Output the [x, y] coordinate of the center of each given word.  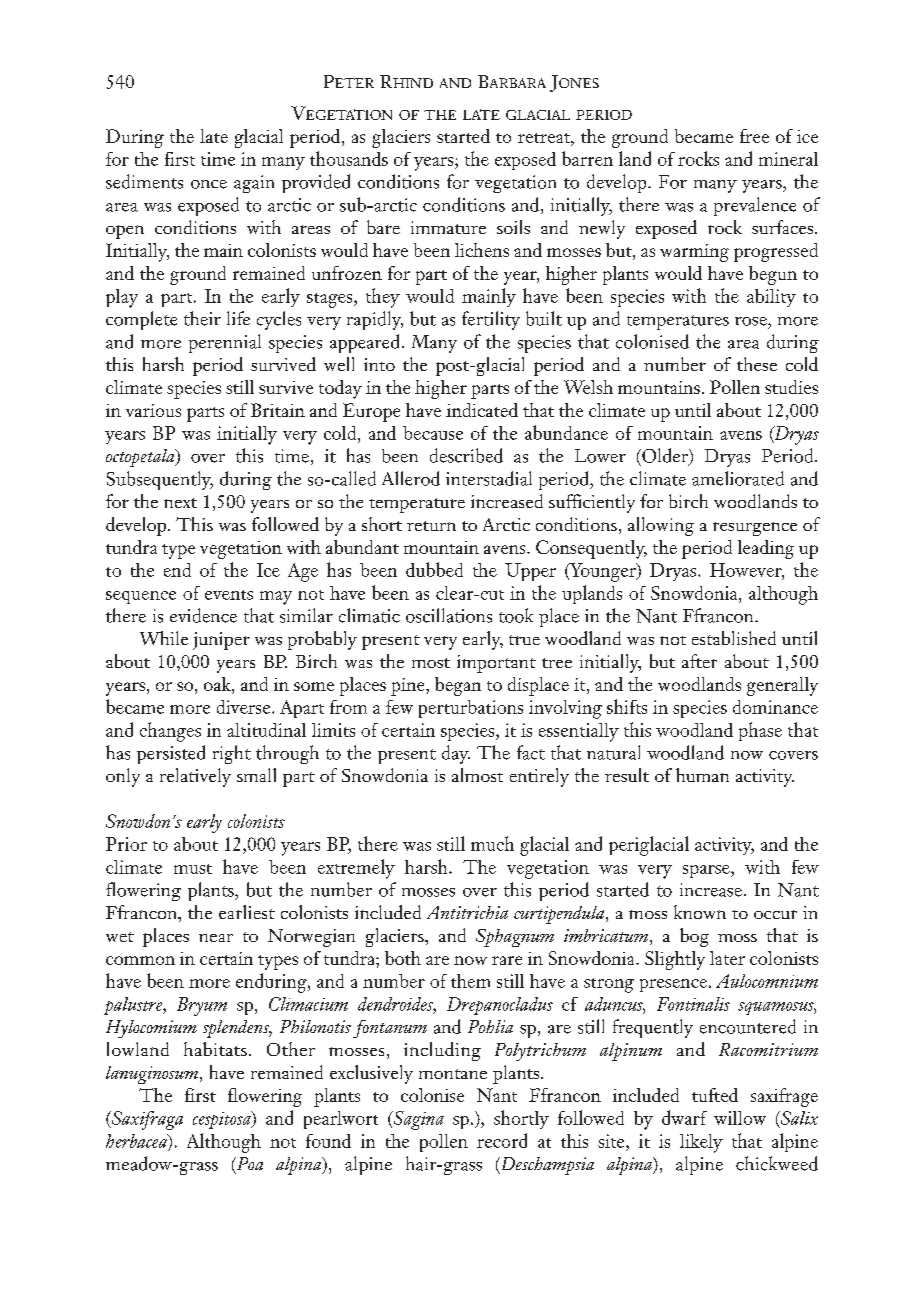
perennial [225, 343]
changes [170, 732]
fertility [491, 320]
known [700, 912]
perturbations [471, 709]
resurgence [755, 529]
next [180, 503]
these [757, 364]
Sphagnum [515, 938]
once [209, 184]
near [216, 938]
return [431, 526]
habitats [215, 1049]
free [754, 136]
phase [760, 731]
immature [448, 227]
